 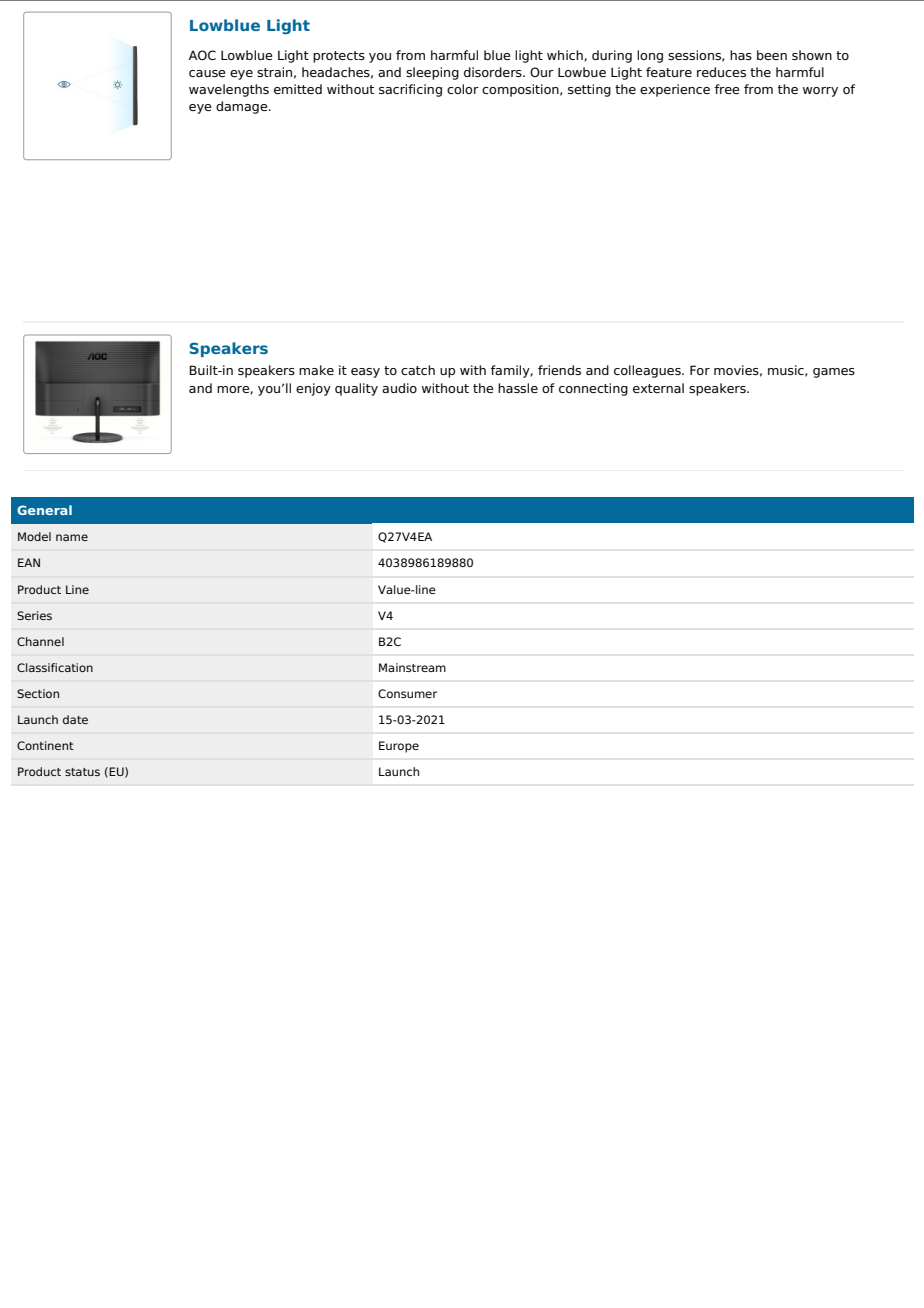 What do you see at coordinates (721, 72) in the screenshot?
I see `reduces` at bounding box center [721, 72].
